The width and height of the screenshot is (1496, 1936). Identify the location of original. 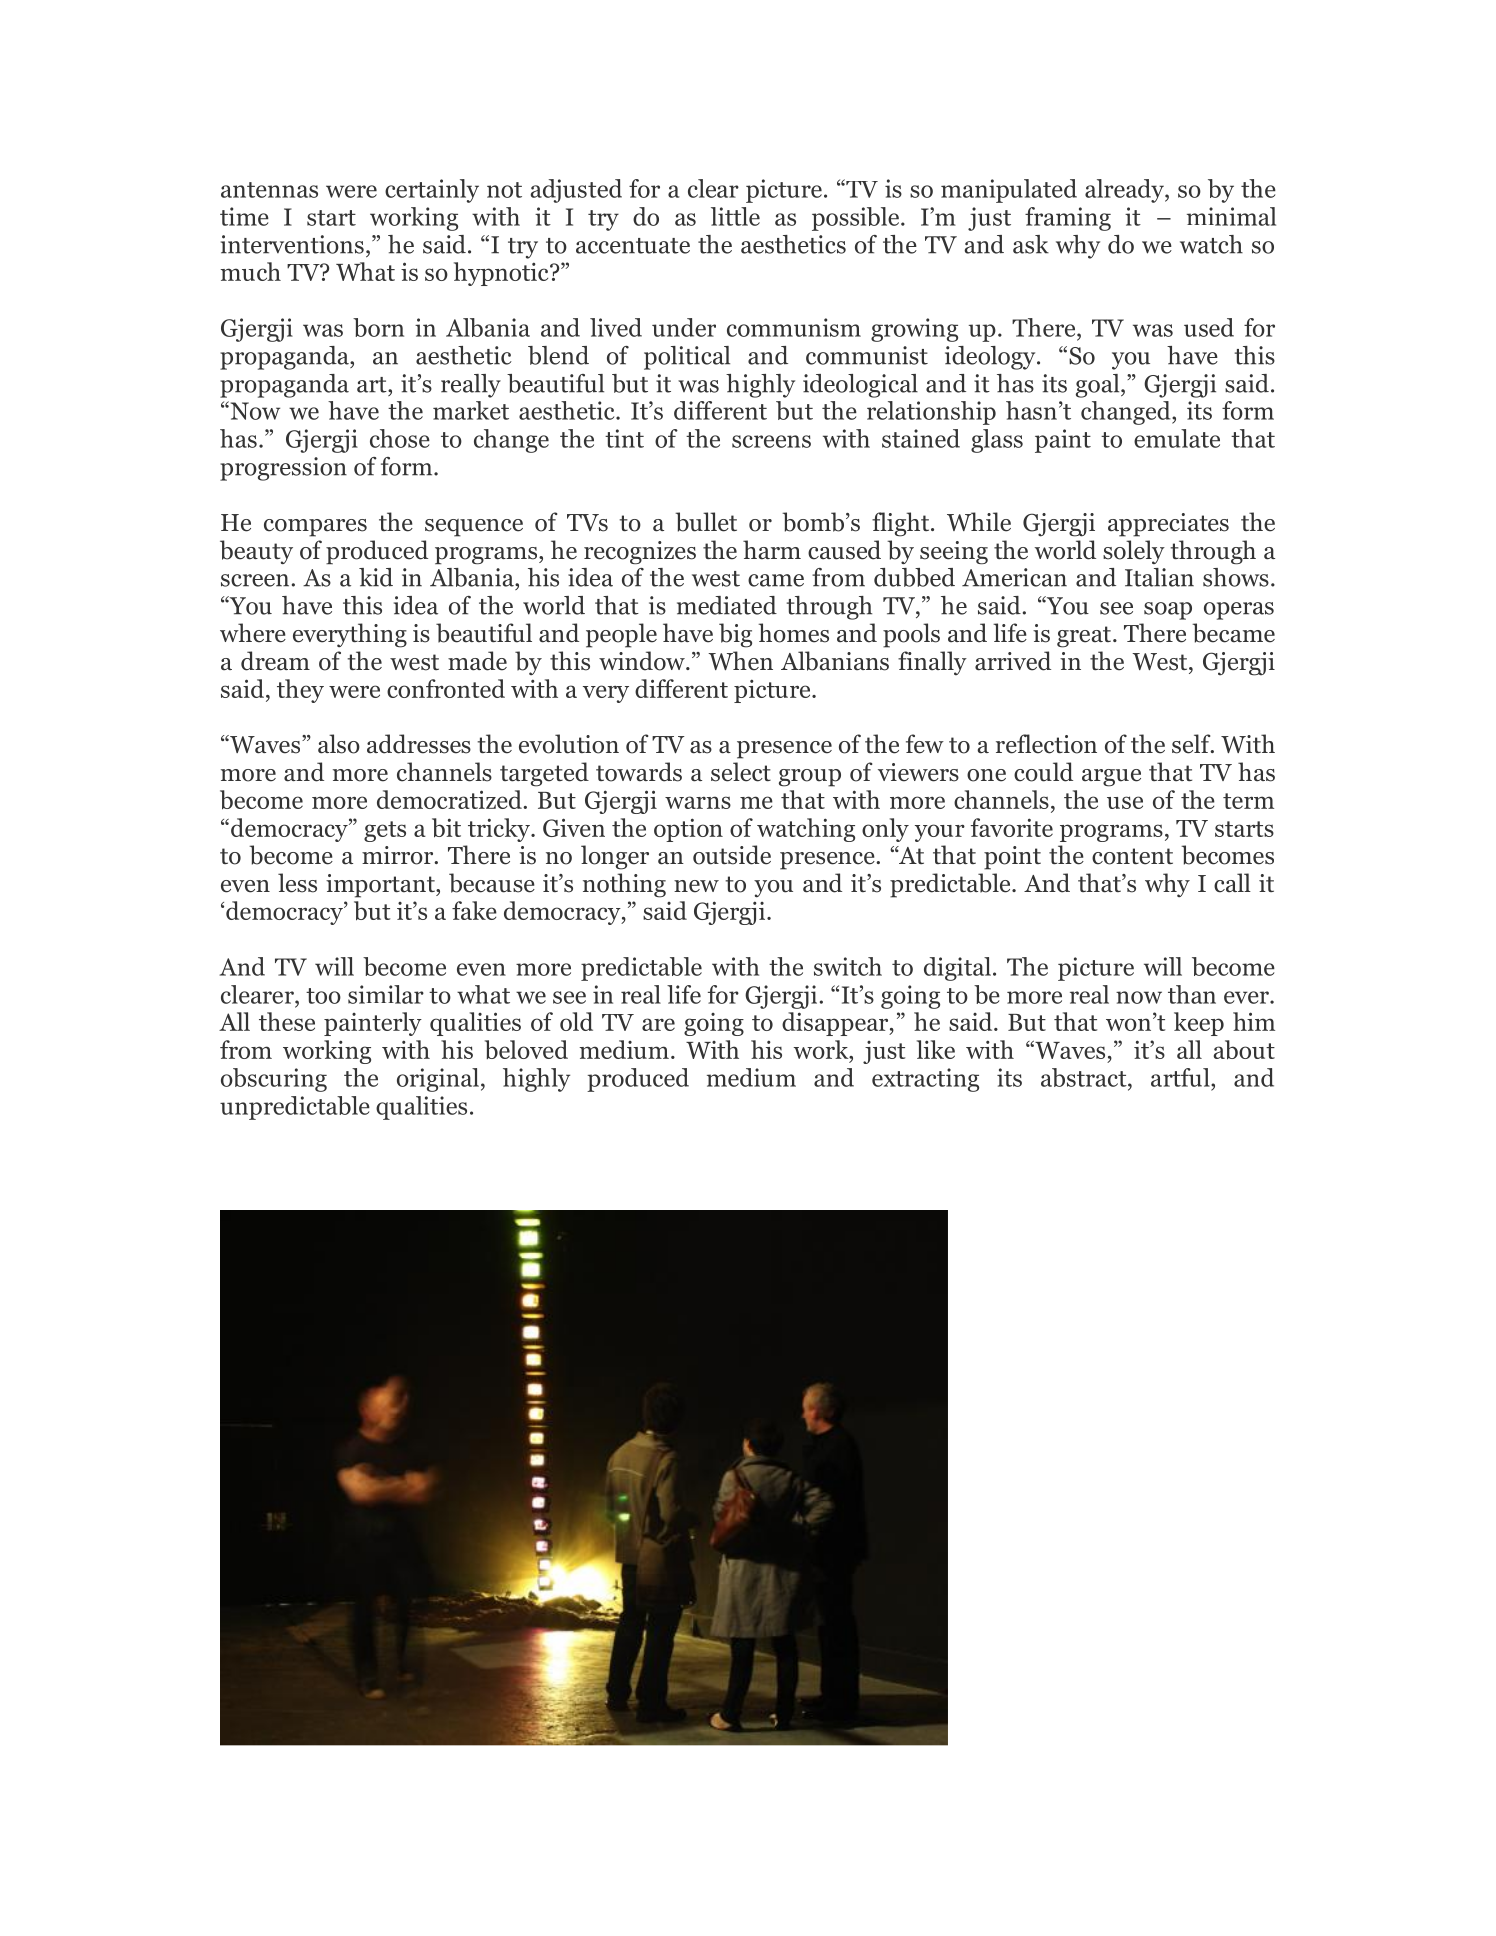
(438, 1080).
